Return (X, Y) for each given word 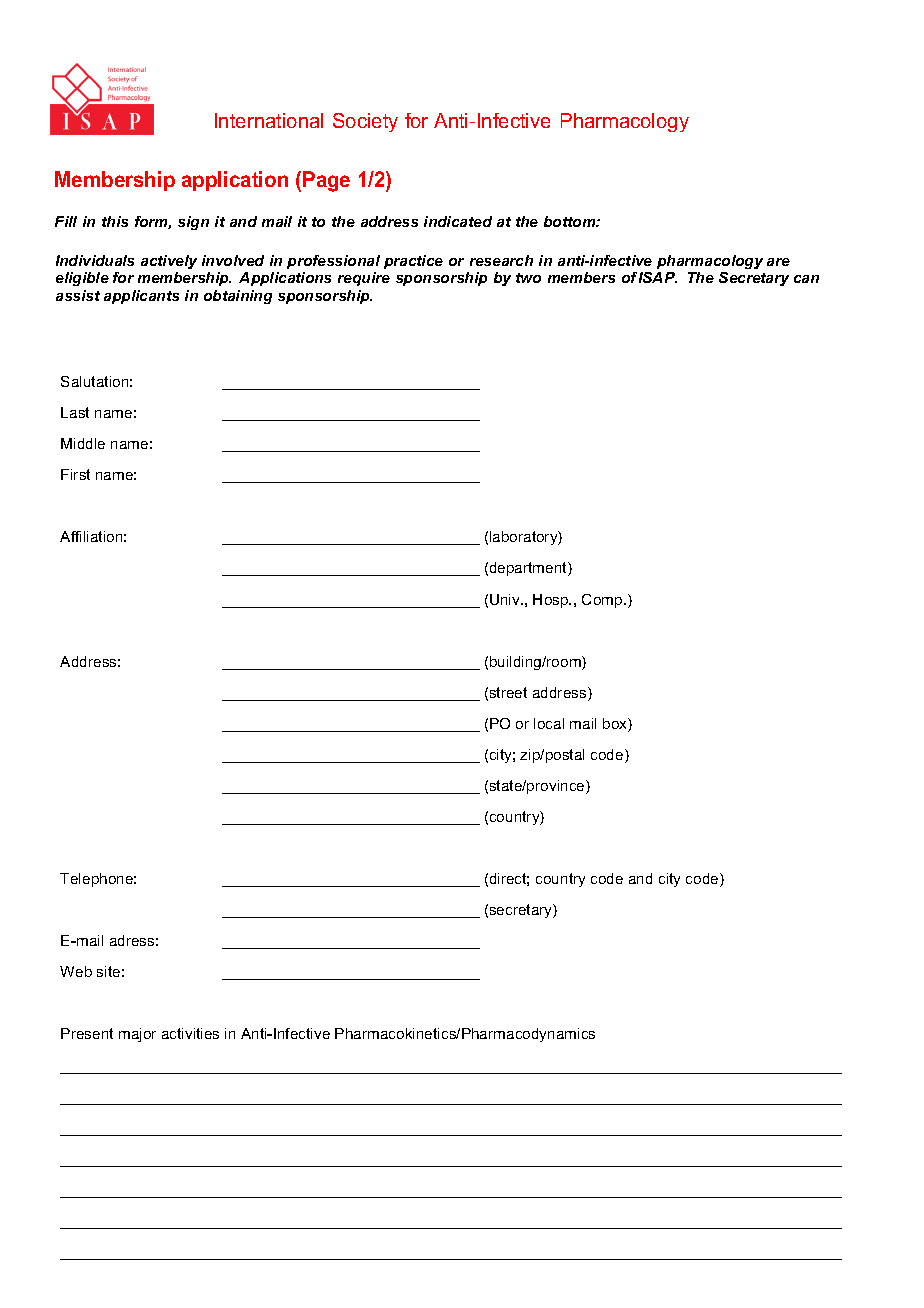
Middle (83, 443)
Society (365, 122)
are (778, 262)
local (549, 723)
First (75, 474)
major (137, 1035)
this (115, 221)
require (364, 279)
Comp (603, 601)
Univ (506, 599)
